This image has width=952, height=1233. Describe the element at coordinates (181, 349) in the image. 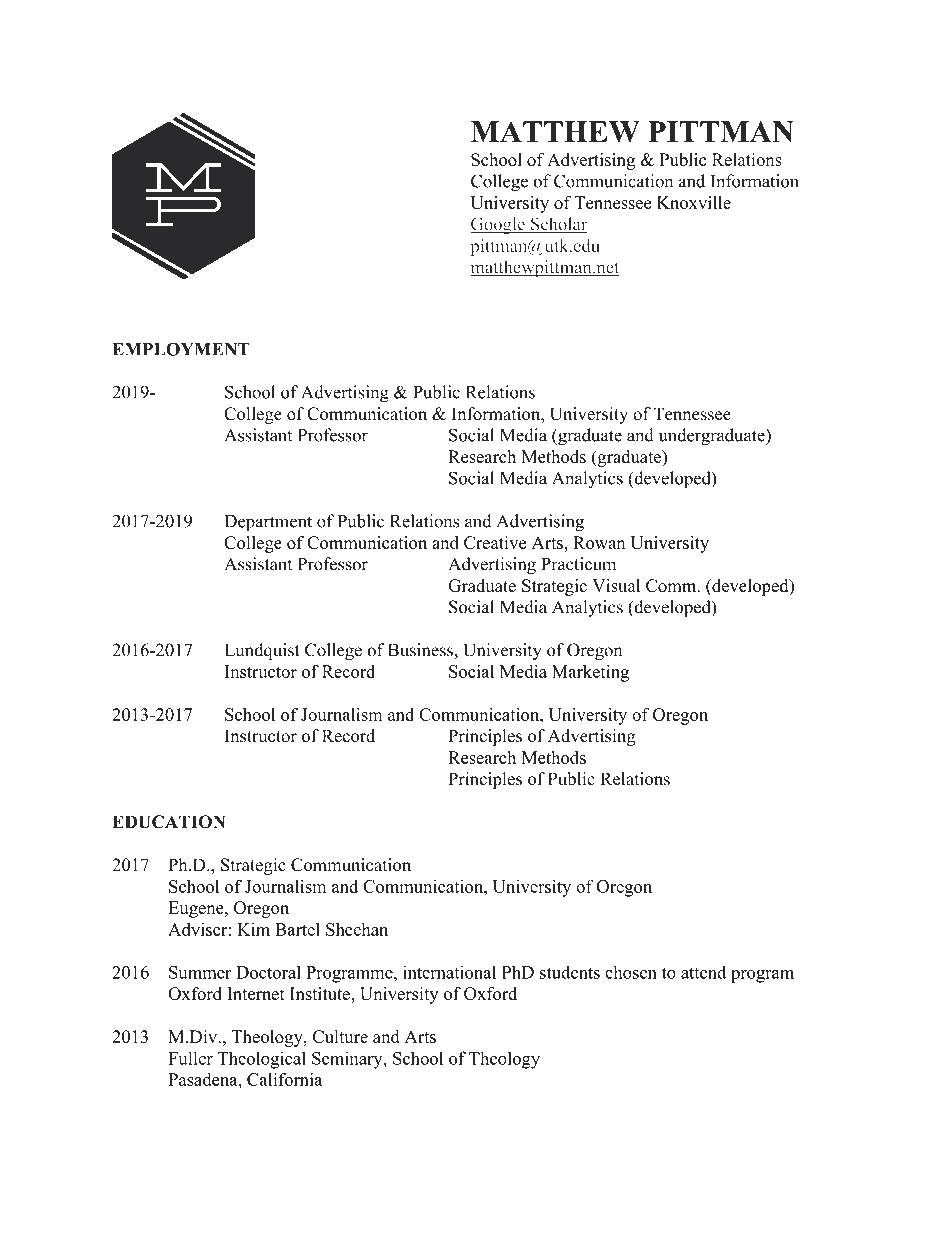

I see `EMPLOYMENT` at that location.
